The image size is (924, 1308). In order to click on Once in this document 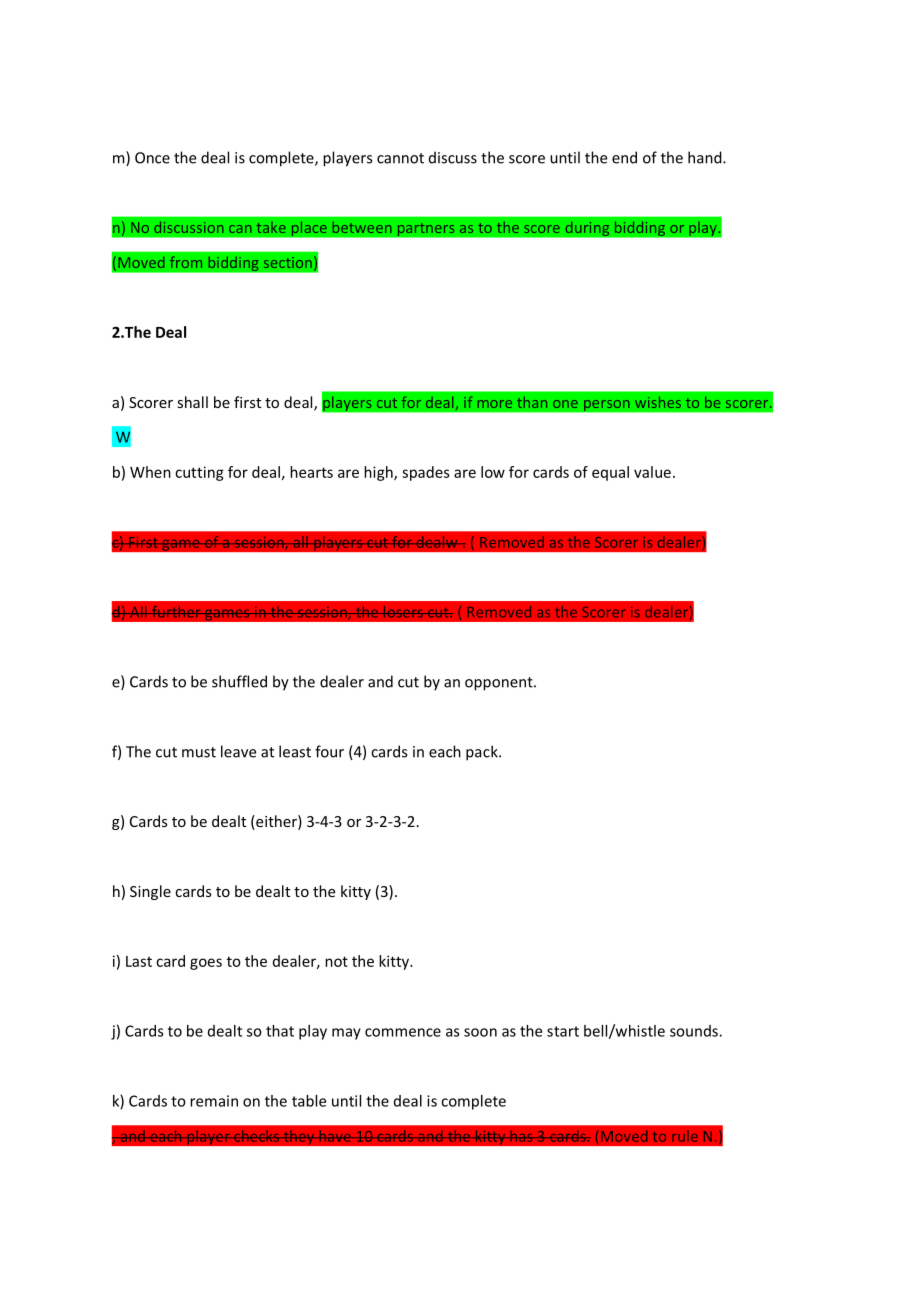, I will do `click(152, 158)`.
